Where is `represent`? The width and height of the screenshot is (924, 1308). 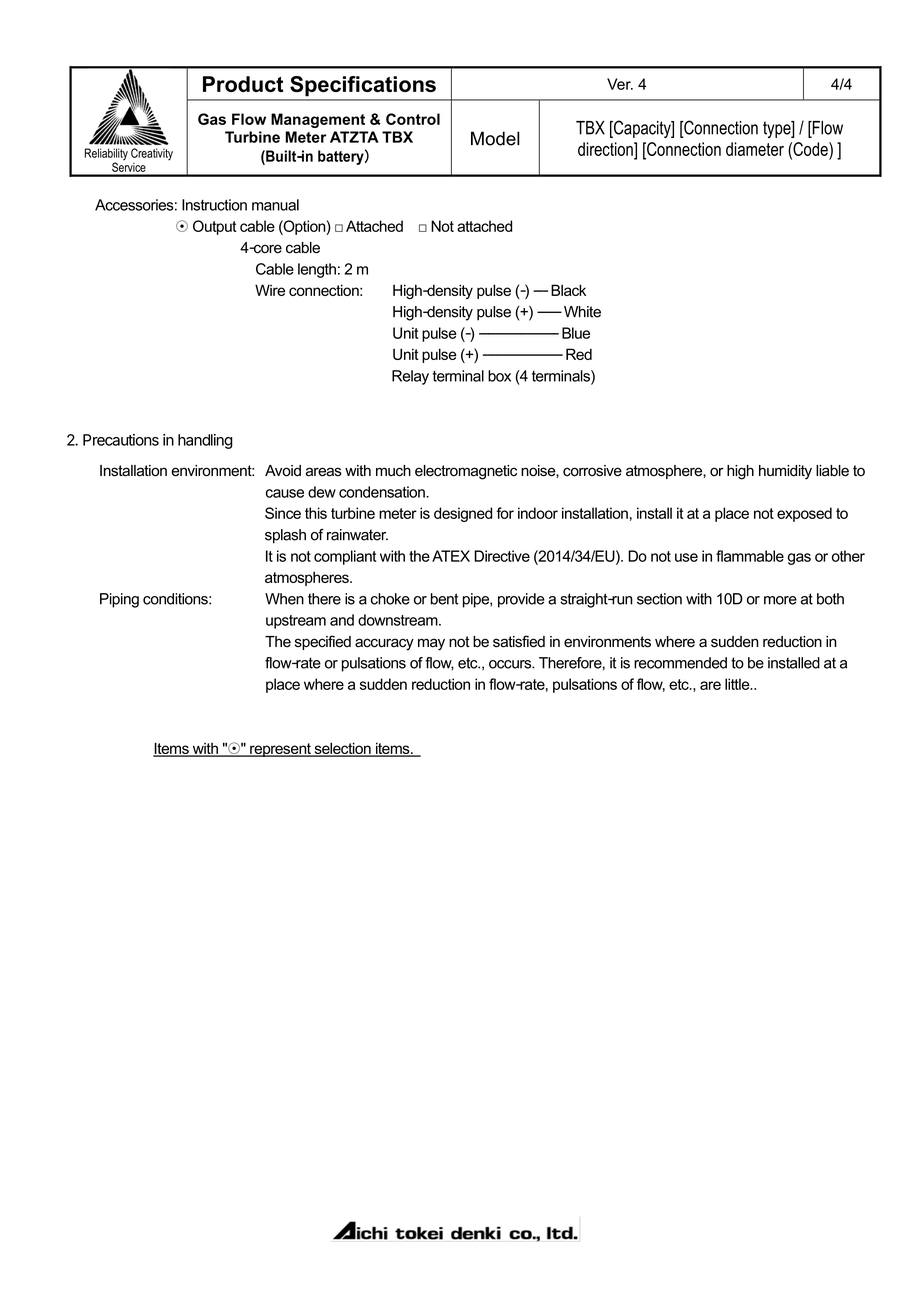 represent is located at coordinates (280, 750).
